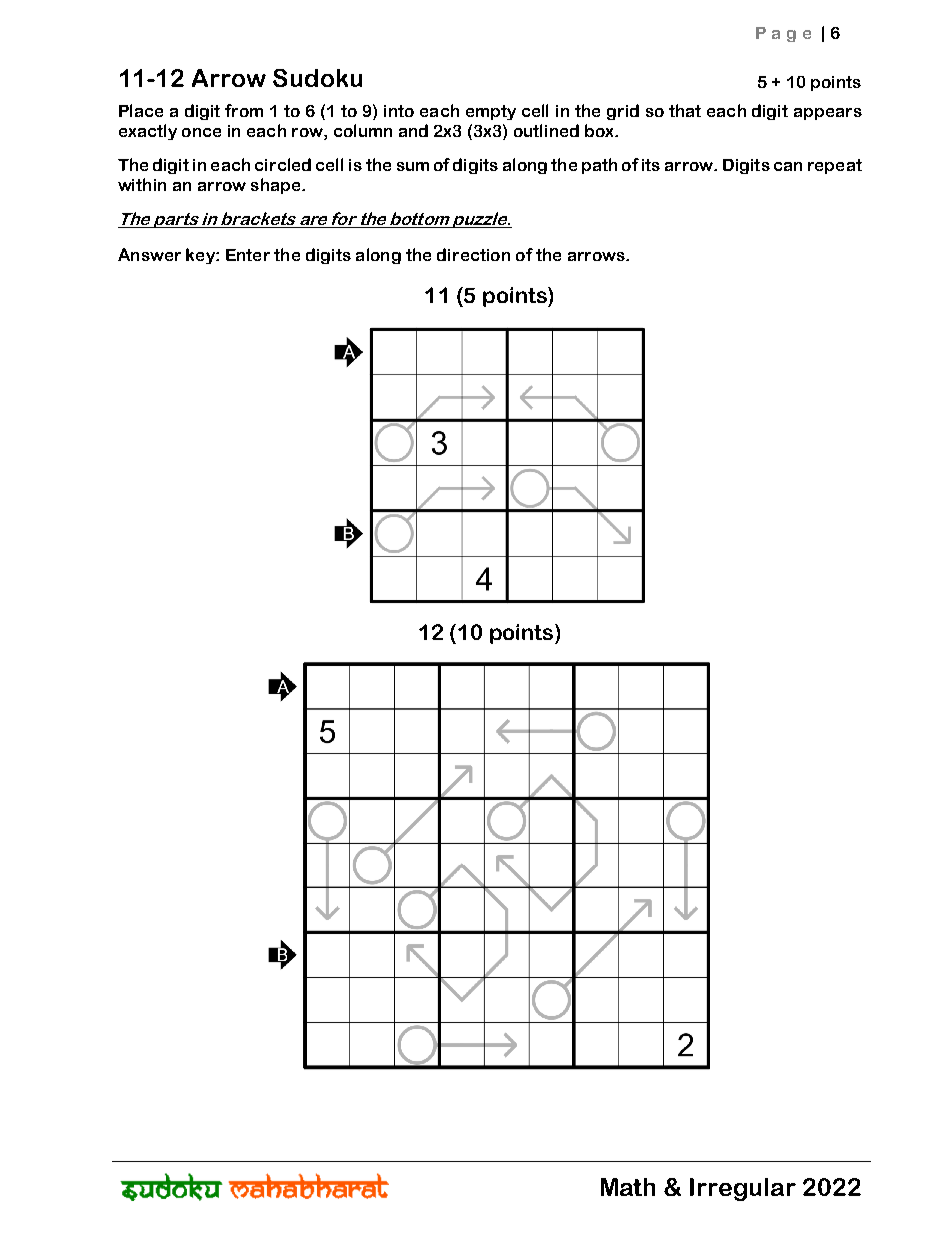 The image size is (952, 1233). I want to click on Enter, so click(248, 255).
